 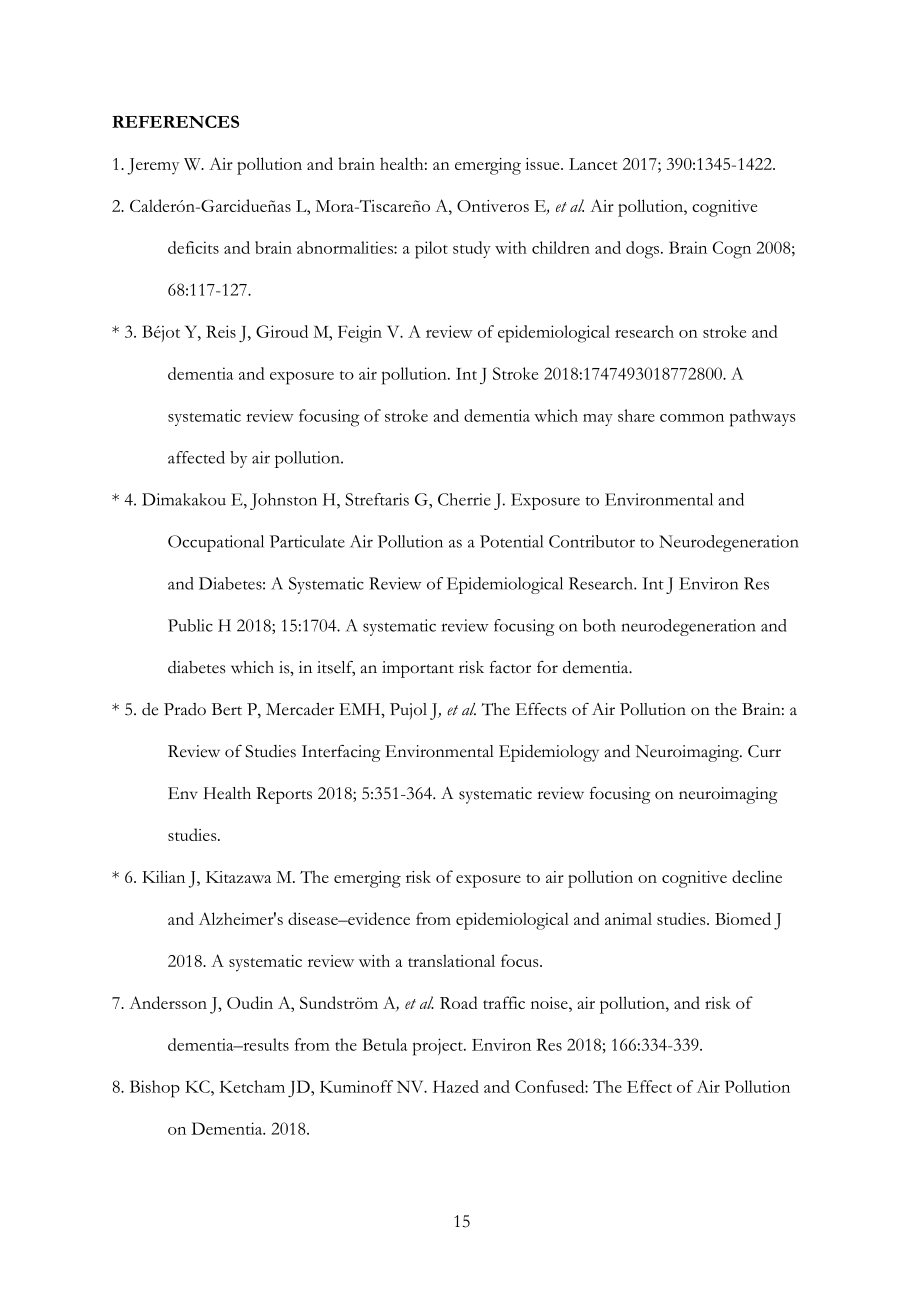 What do you see at coordinates (168, 1002) in the document?
I see `Andersson` at bounding box center [168, 1002].
